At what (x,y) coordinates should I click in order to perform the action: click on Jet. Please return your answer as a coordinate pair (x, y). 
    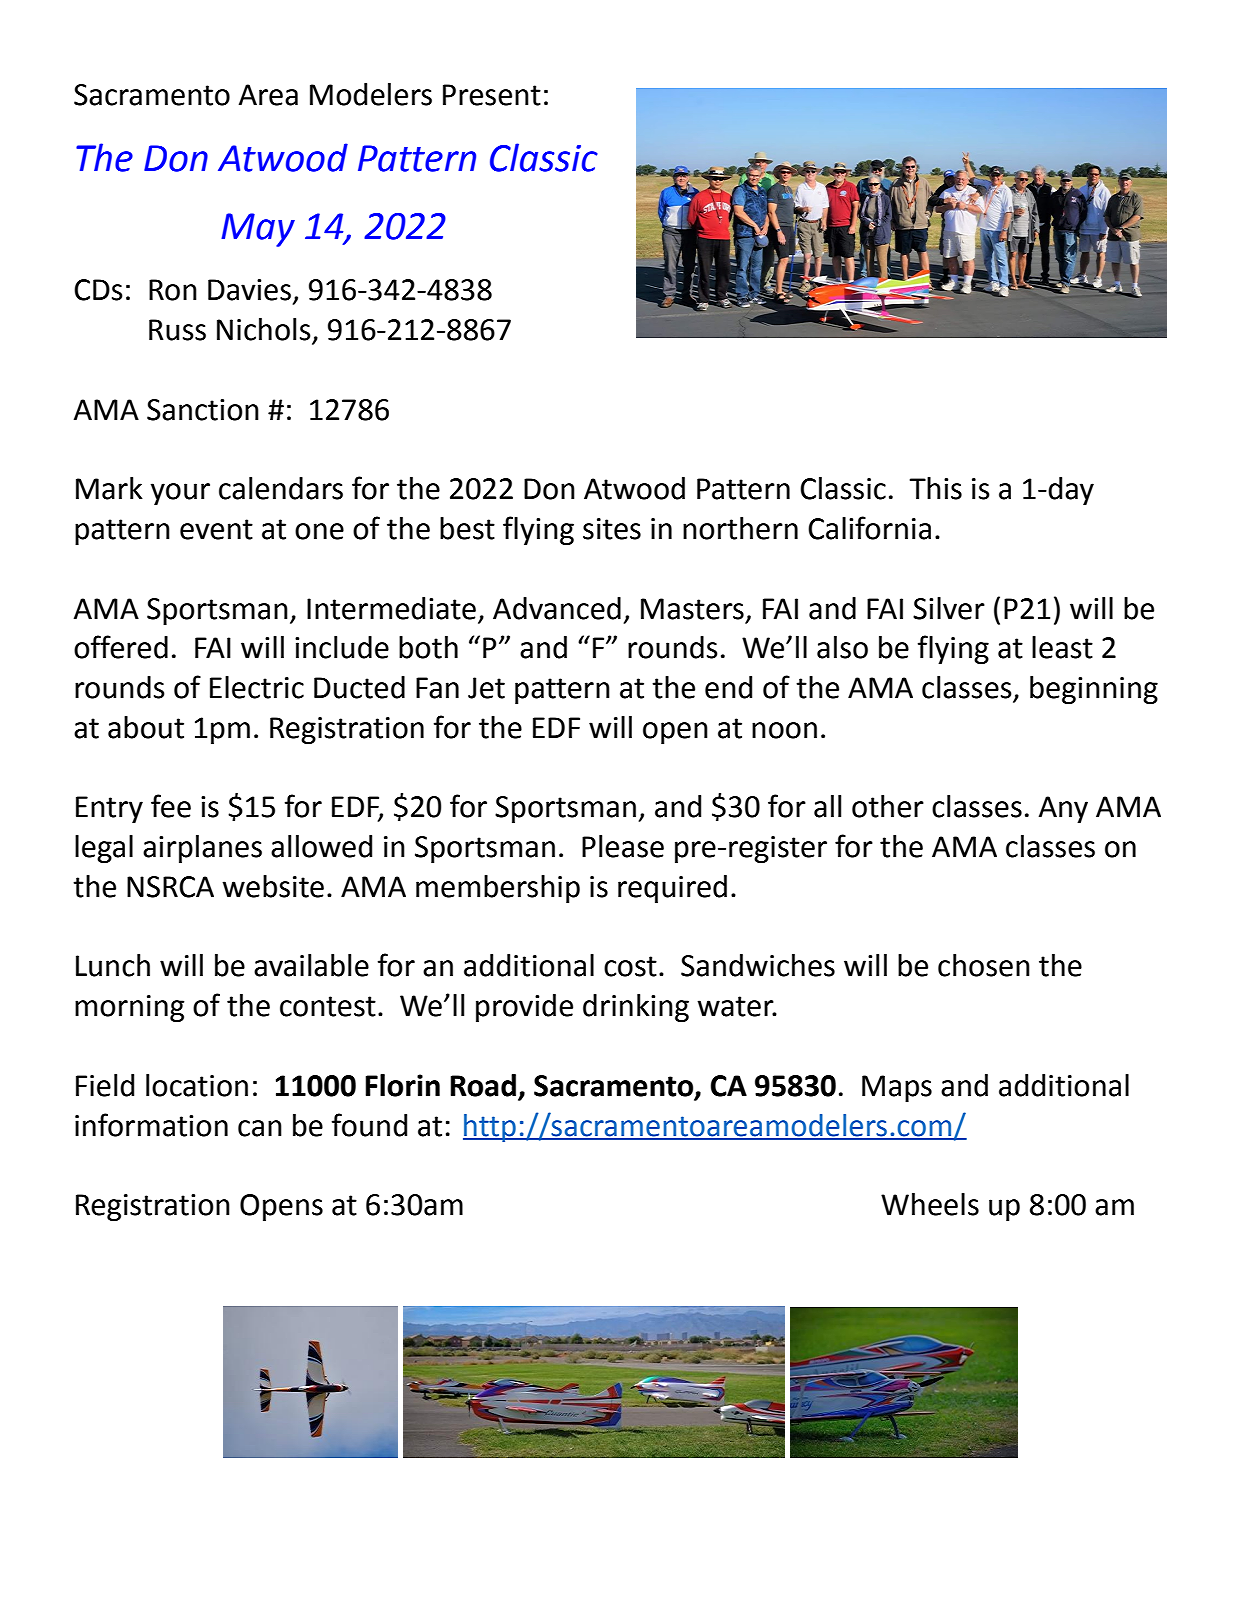
    Looking at the image, I should click on (486, 688).
